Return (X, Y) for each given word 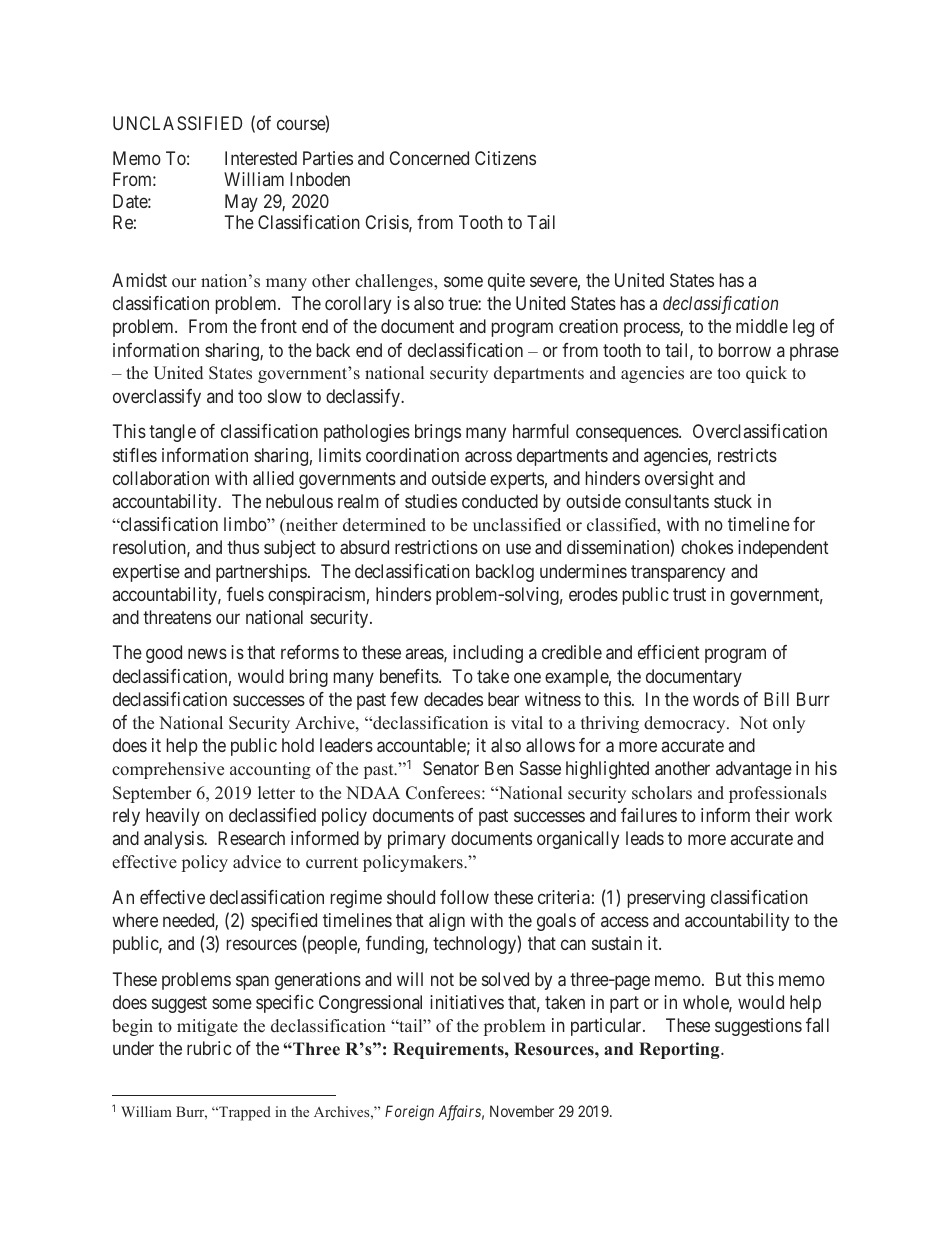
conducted (500, 501)
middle (762, 326)
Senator (451, 768)
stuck (733, 501)
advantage (754, 770)
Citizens (505, 158)
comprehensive (168, 770)
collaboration (161, 478)
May (241, 203)
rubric (209, 1048)
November (522, 1111)
